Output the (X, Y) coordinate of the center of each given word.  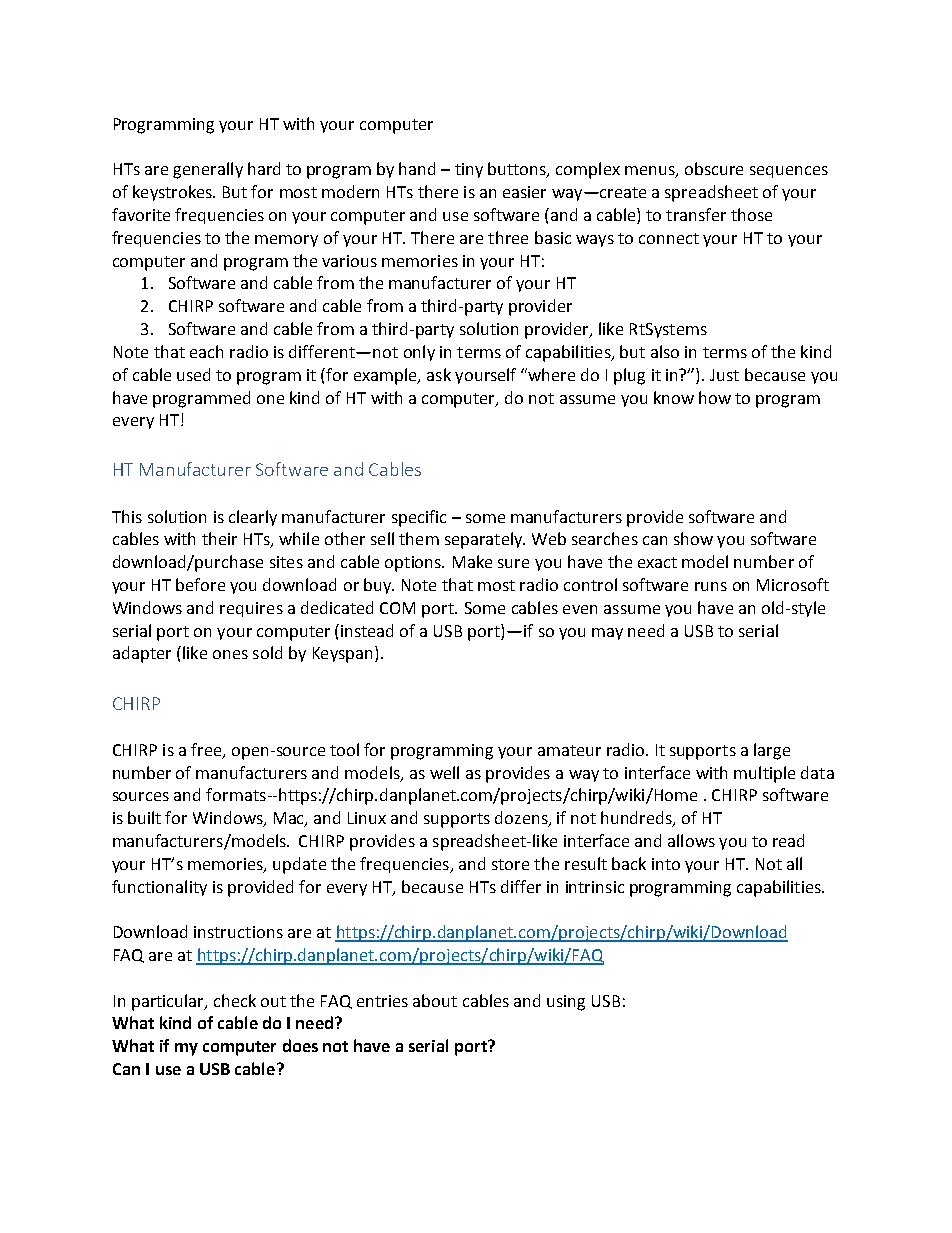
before (200, 584)
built (144, 817)
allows (691, 840)
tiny (469, 170)
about (435, 1000)
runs (711, 586)
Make (472, 561)
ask (439, 374)
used (193, 374)
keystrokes (174, 193)
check (235, 1000)
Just (724, 375)
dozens (522, 819)
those (751, 214)
